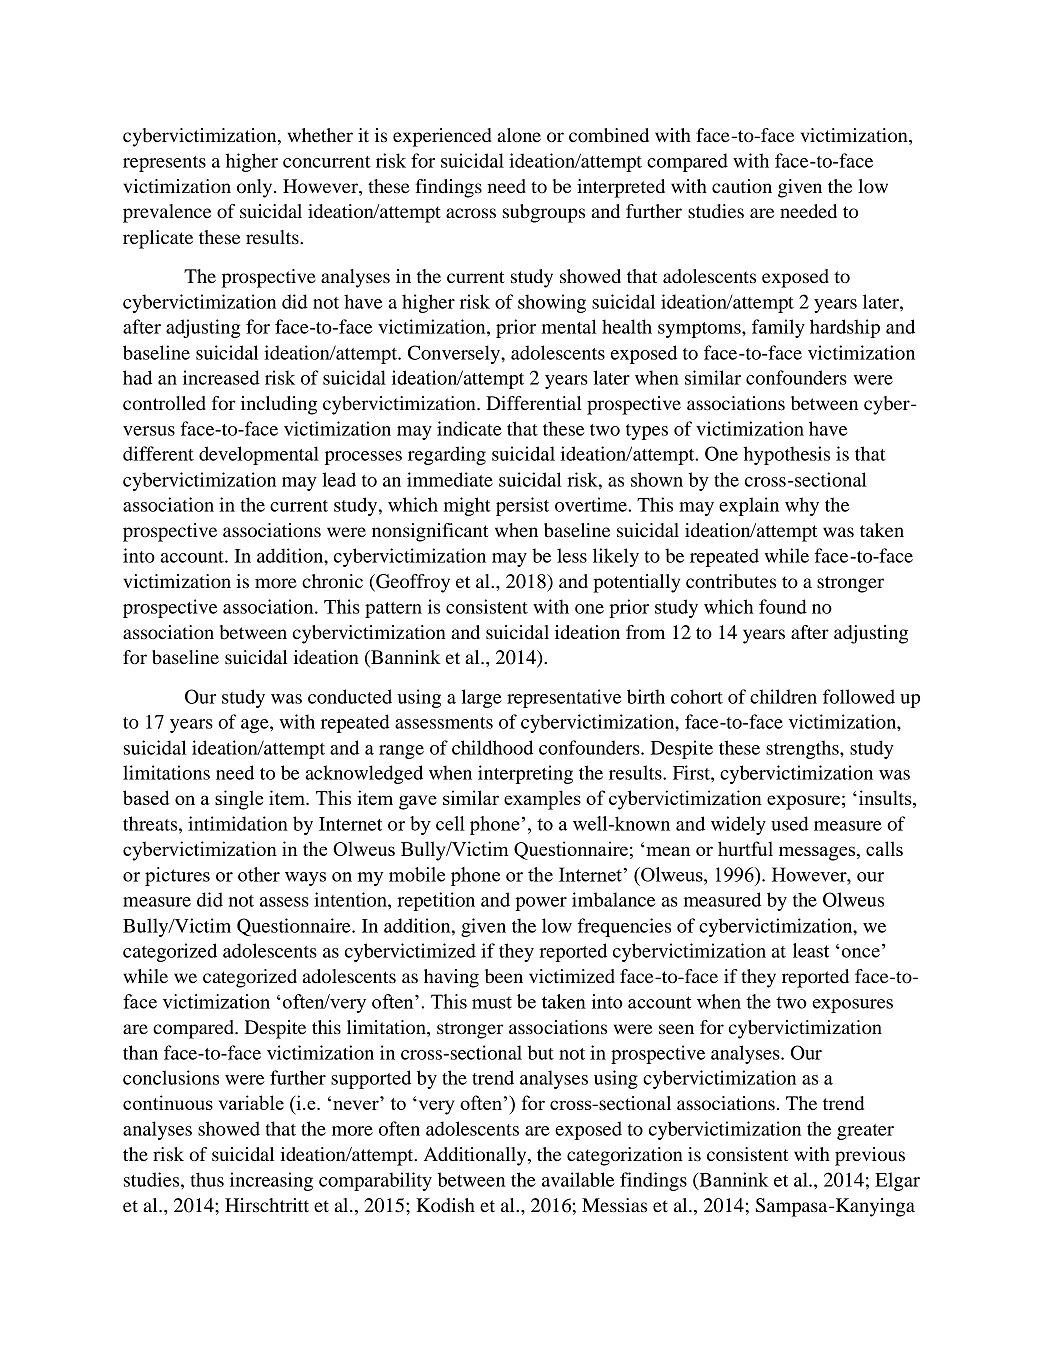 This screenshot has width=1045, height=1352. What do you see at coordinates (811, 950) in the screenshot?
I see `least` at bounding box center [811, 950].
